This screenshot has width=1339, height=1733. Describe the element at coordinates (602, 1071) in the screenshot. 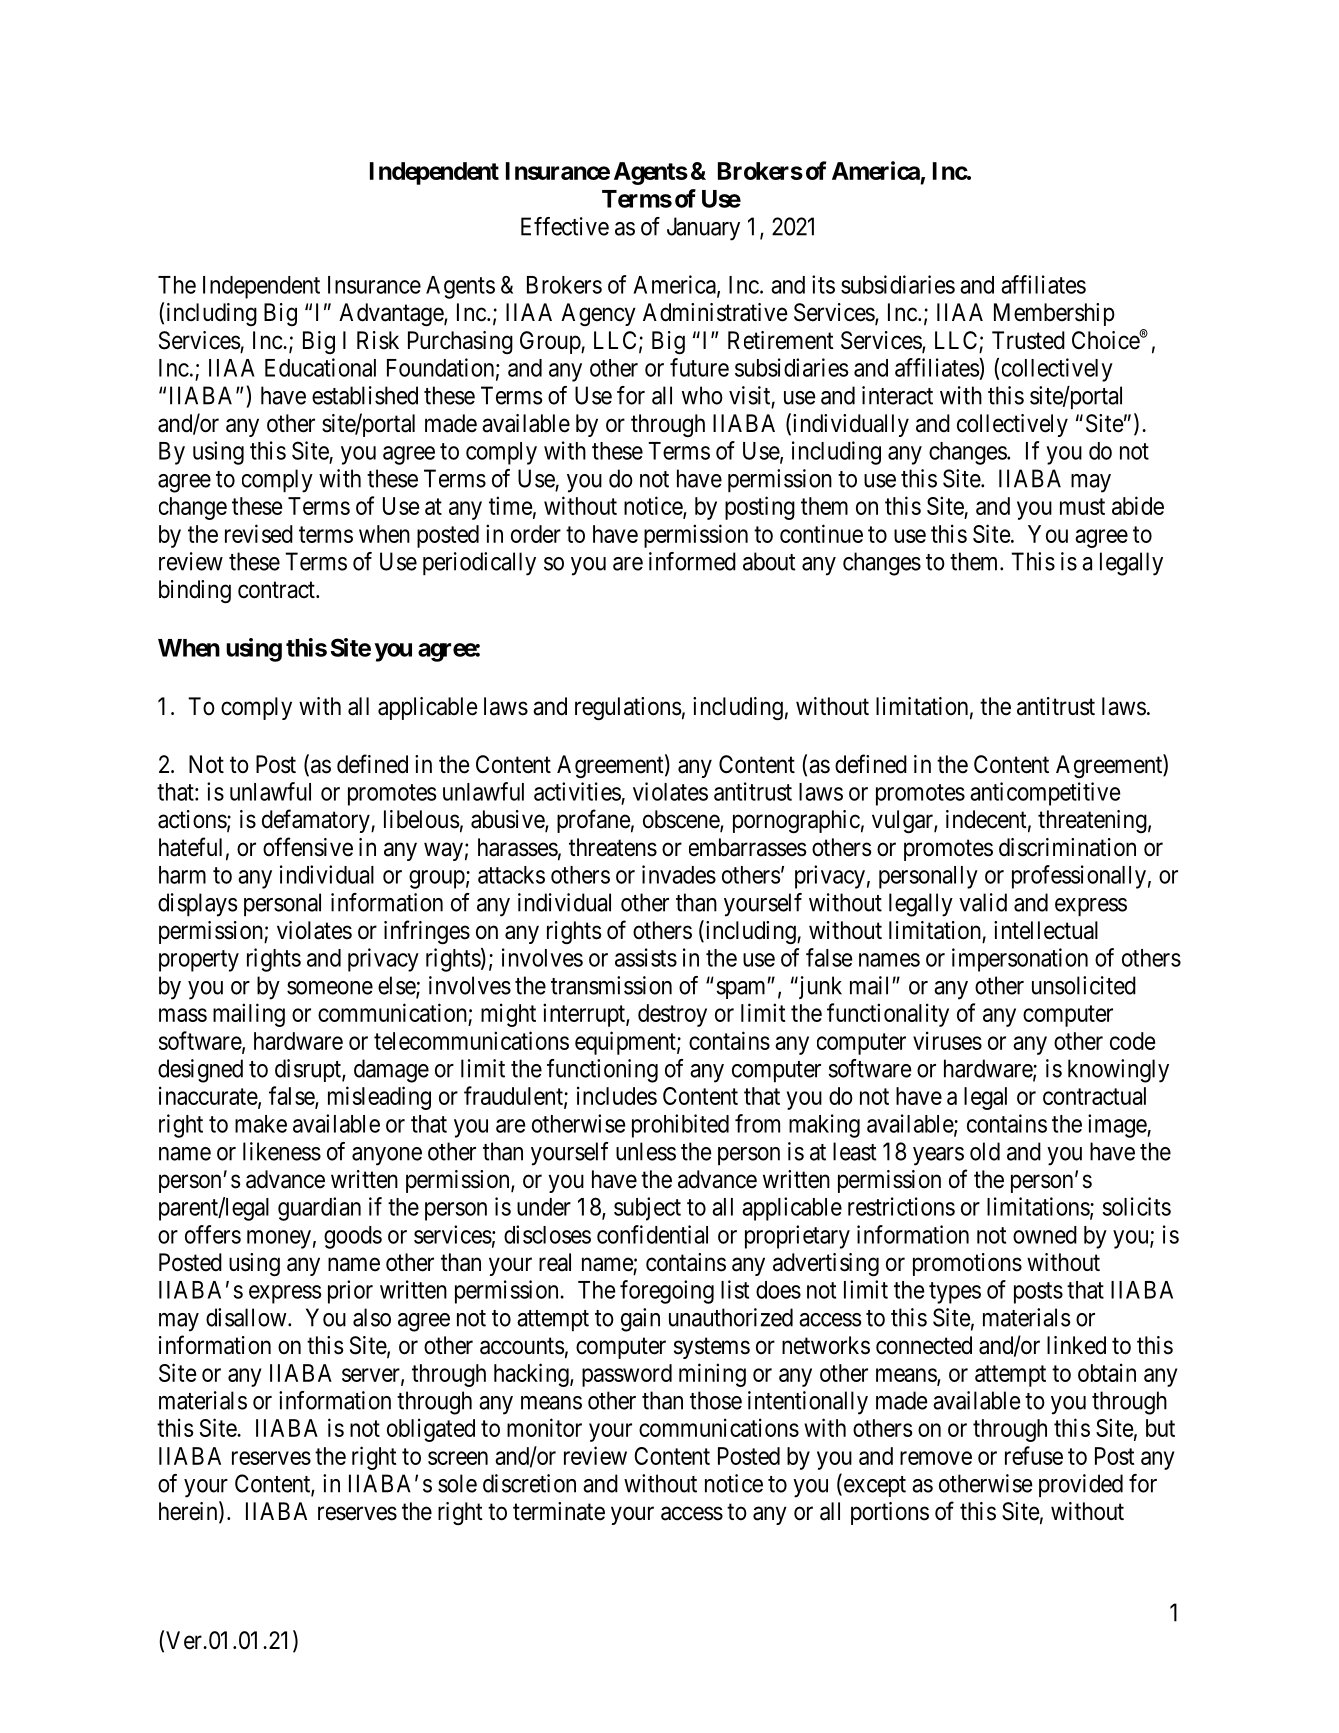

I see `functioning` at that location.
